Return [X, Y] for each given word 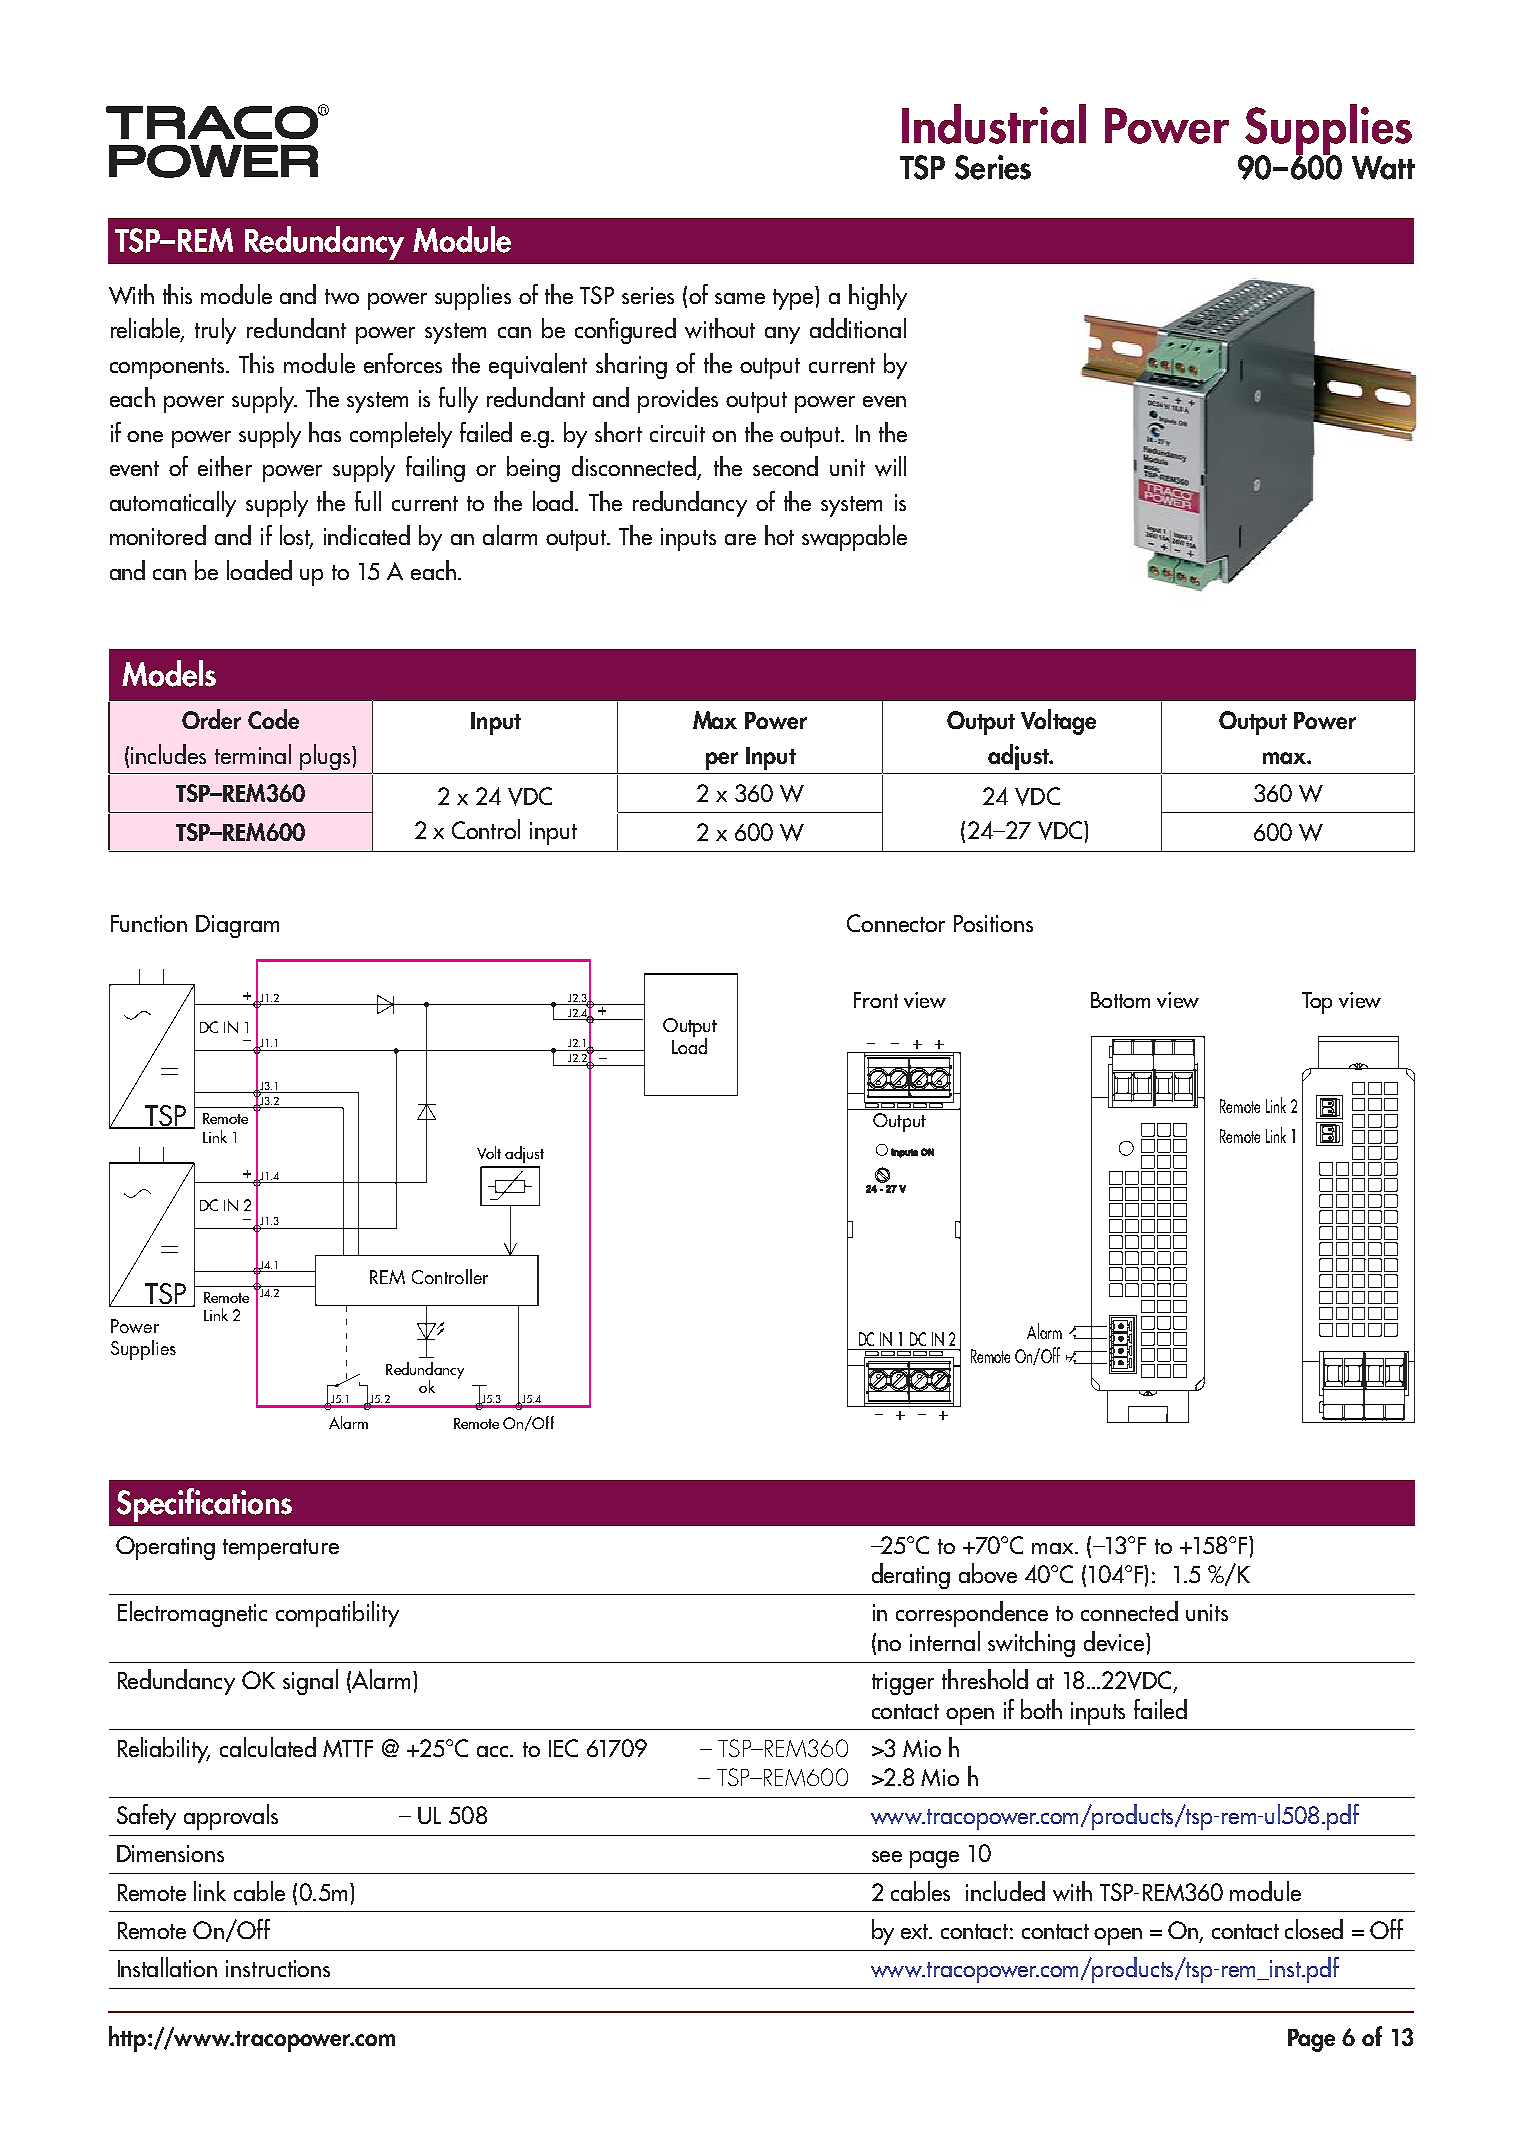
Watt [1383, 168]
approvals [231, 1817]
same [740, 298]
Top [1317, 1003]
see [887, 1856]
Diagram [237, 926]
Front [876, 1000]
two [342, 296]
